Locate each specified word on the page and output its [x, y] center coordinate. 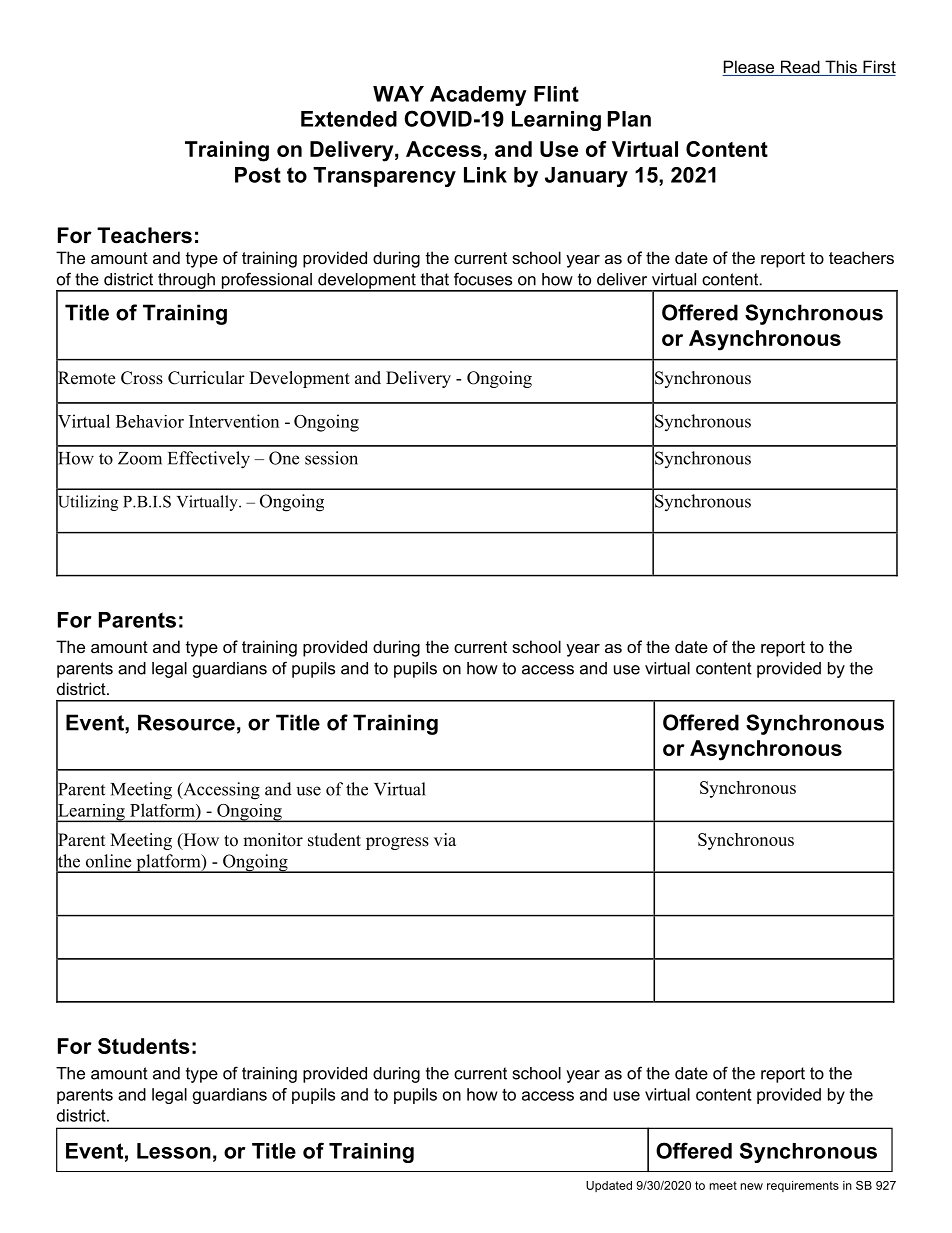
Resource [186, 722]
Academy [478, 96]
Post [258, 175]
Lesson [174, 1151]
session [331, 458]
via [445, 839]
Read [800, 68]
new [752, 1186]
